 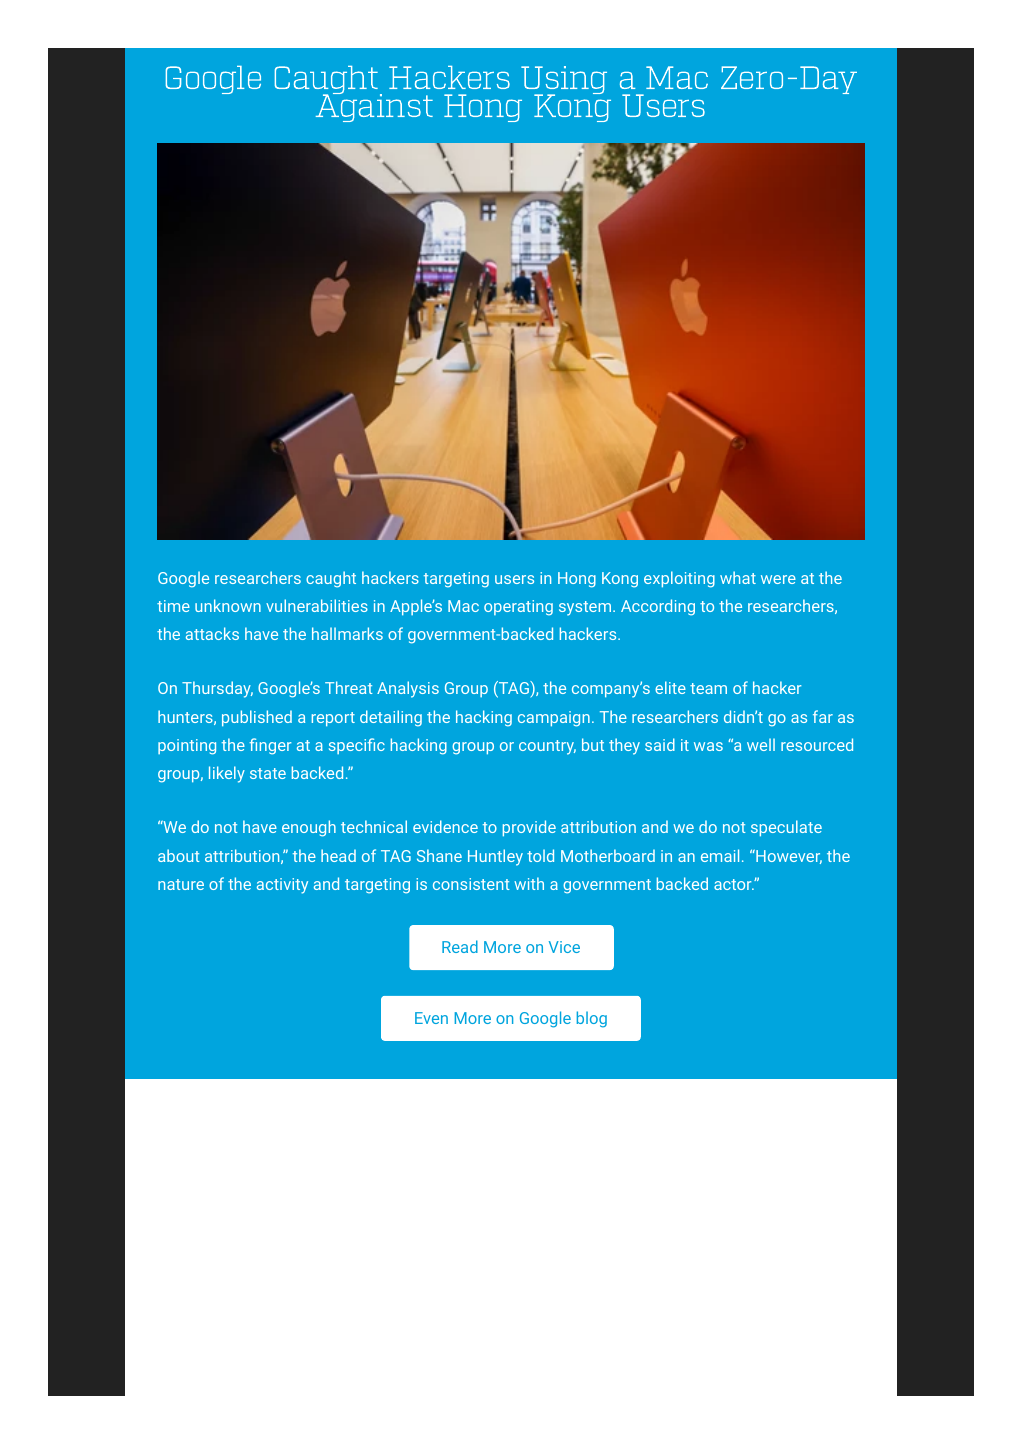 What do you see at coordinates (564, 81) in the screenshot?
I see `Using` at bounding box center [564, 81].
